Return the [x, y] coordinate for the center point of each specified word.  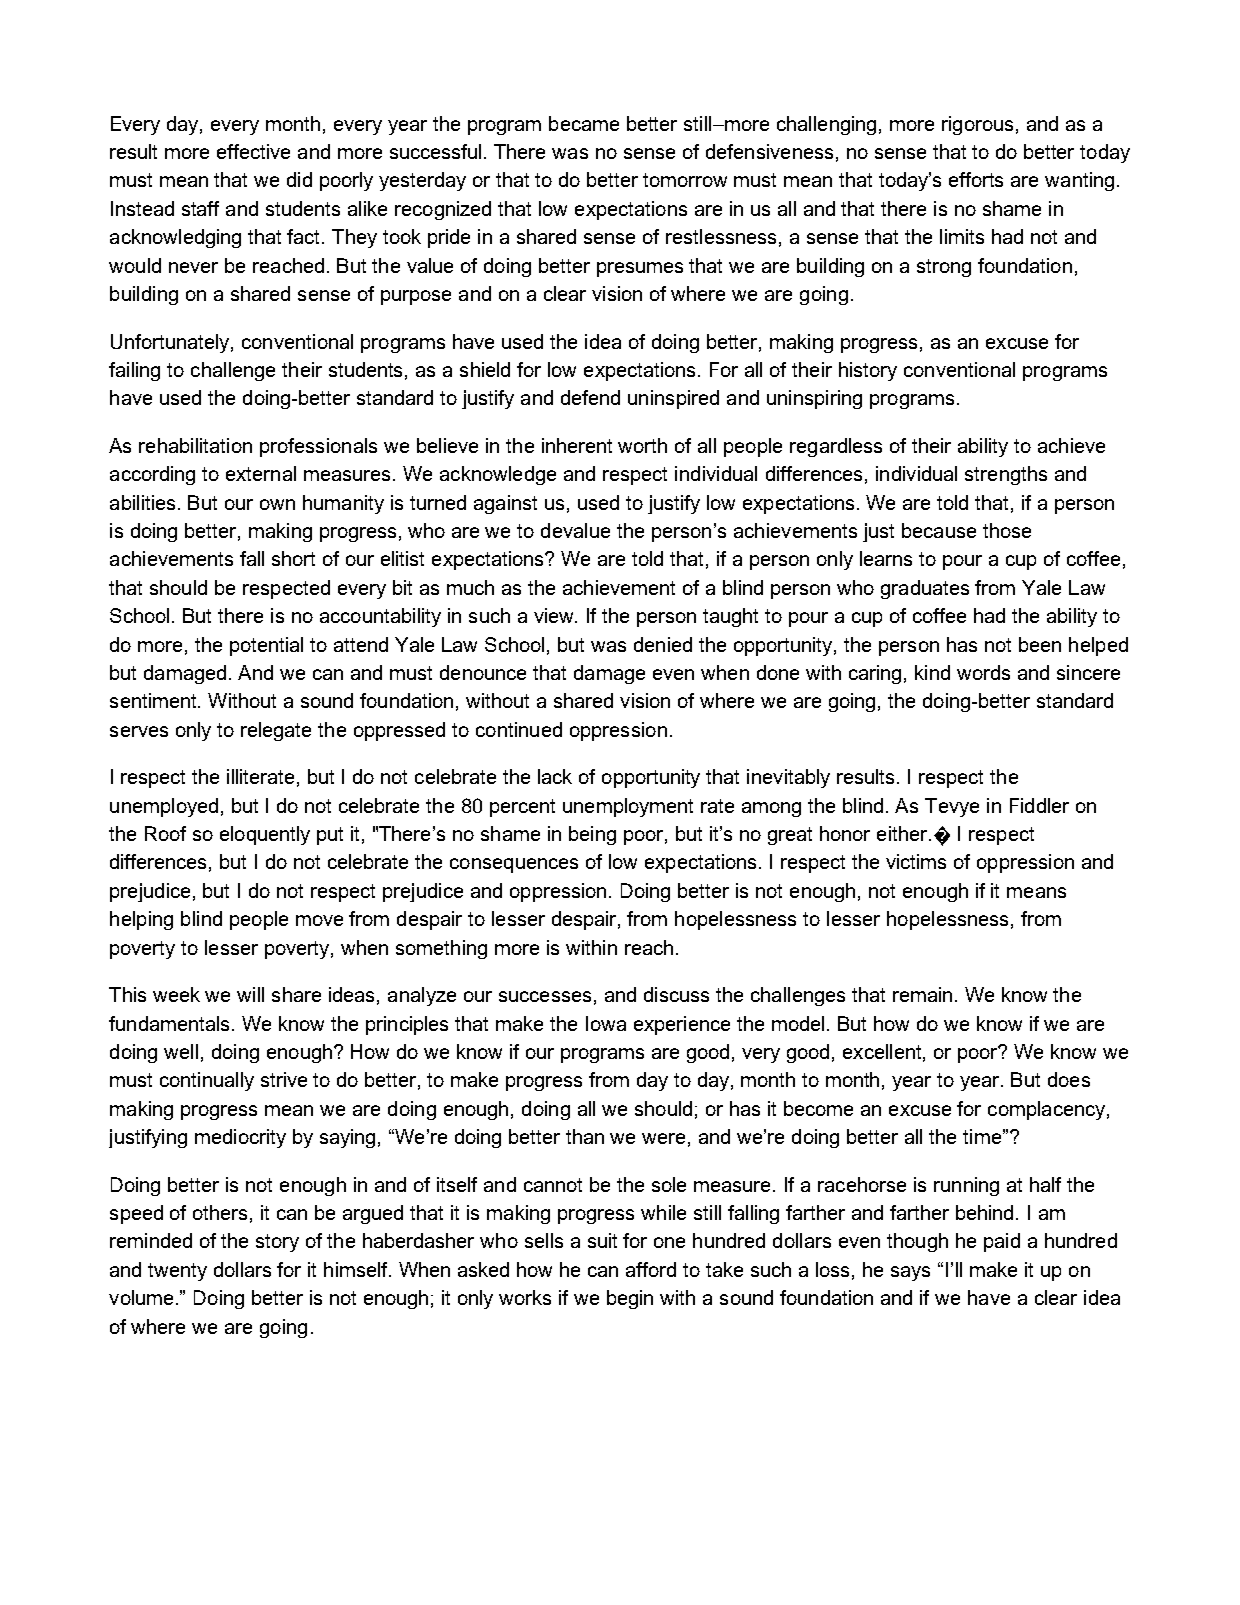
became [584, 123]
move [319, 920]
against [505, 504]
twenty [177, 1272]
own [277, 504]
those [1007, 530]
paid [1002, 1242]
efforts [976, 179]
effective [253, 151]
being [592, 835]
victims [916, 861]
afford [651, 1269]
